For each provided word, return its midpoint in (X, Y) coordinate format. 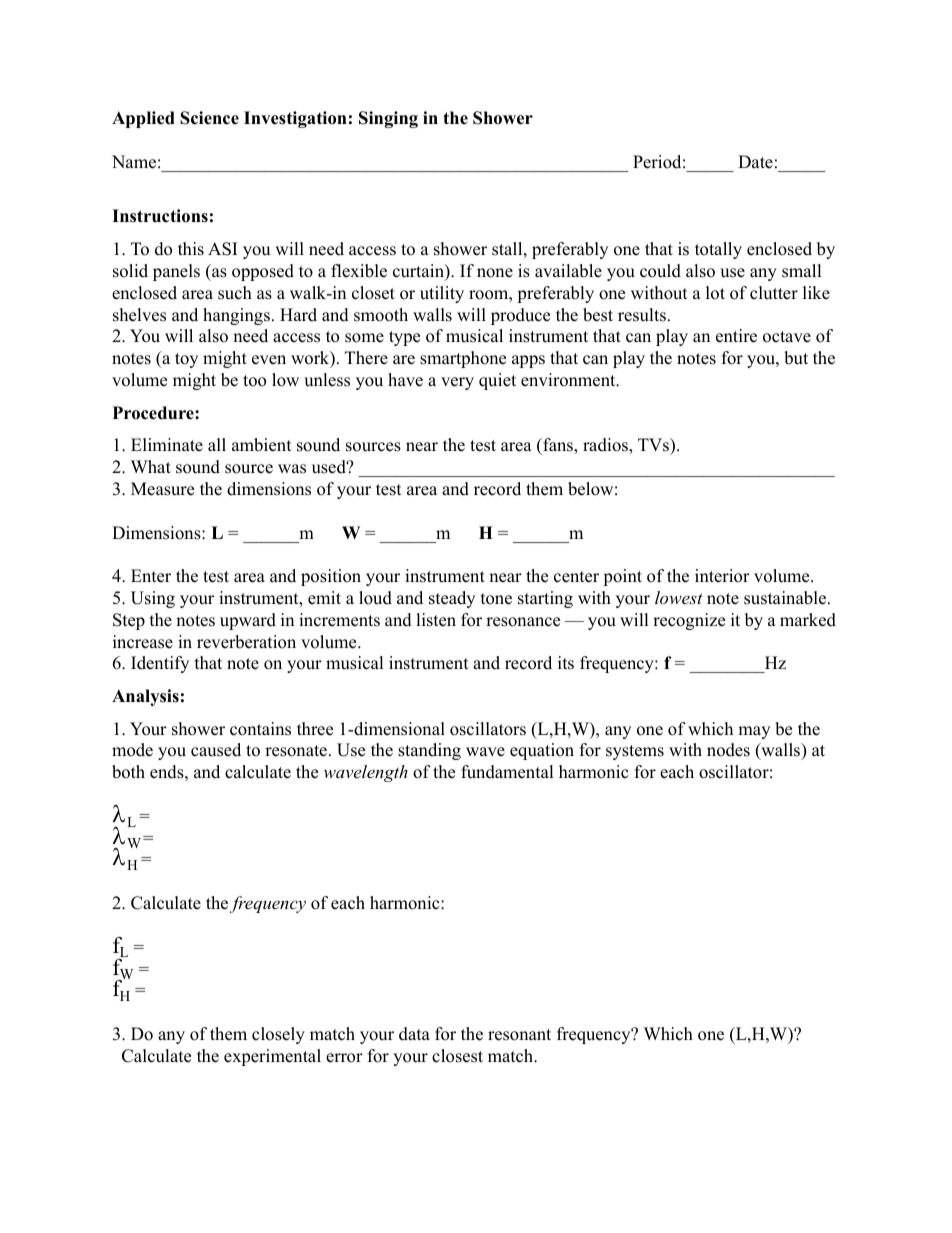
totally (718, 250)
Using (153, 599)
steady (452, 599)
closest (457, 1056)
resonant (519, 1035)
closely (278, 1035)
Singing (388, 119)
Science (209, 118)
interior (722, 576)
